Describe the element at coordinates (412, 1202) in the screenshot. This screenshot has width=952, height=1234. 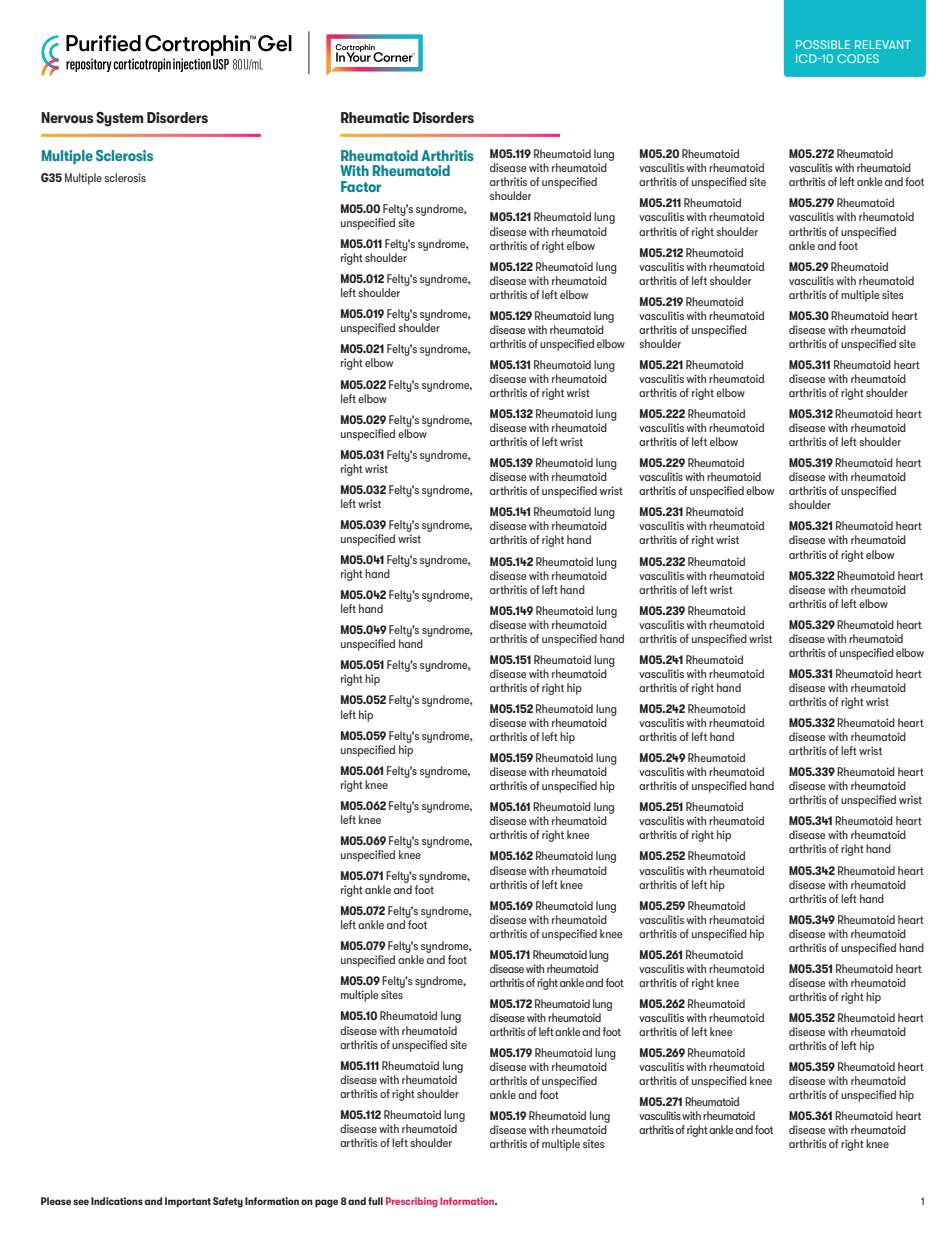
I see `Prescribing` at that location.
